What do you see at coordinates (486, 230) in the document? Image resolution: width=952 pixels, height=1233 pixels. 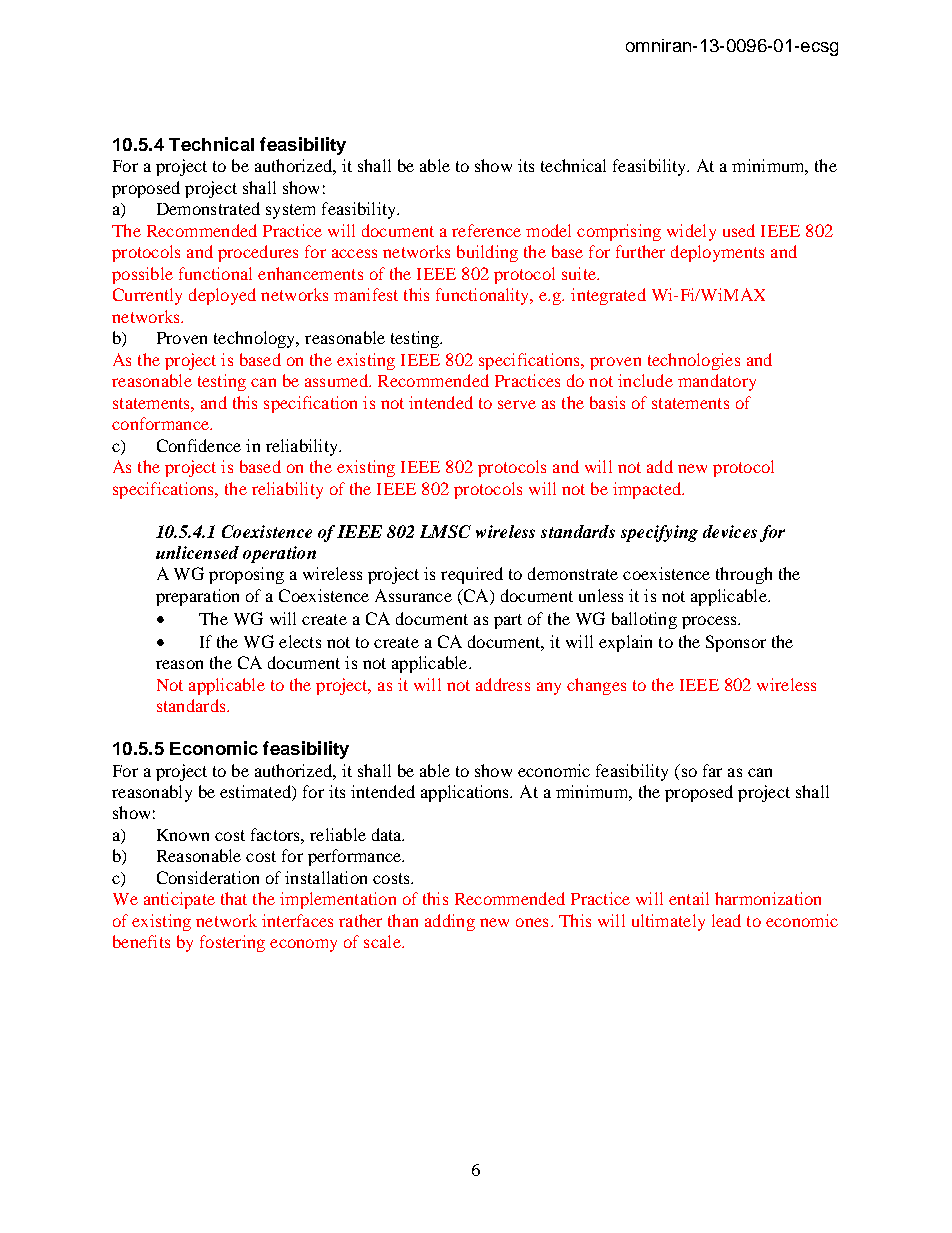 I see `reference` at bounding box center [486, 230].
